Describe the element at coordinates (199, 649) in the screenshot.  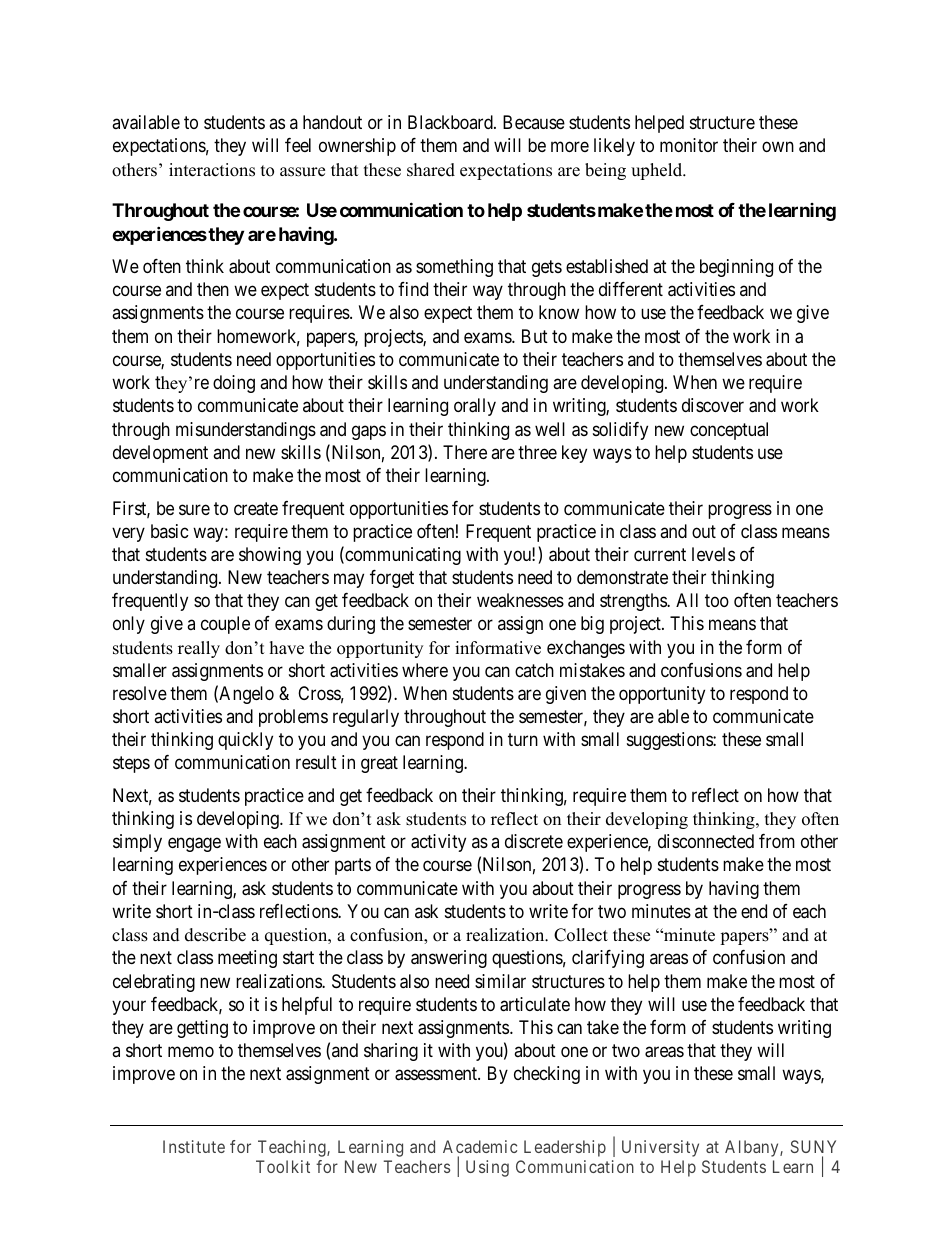
I see `really` at that location.
